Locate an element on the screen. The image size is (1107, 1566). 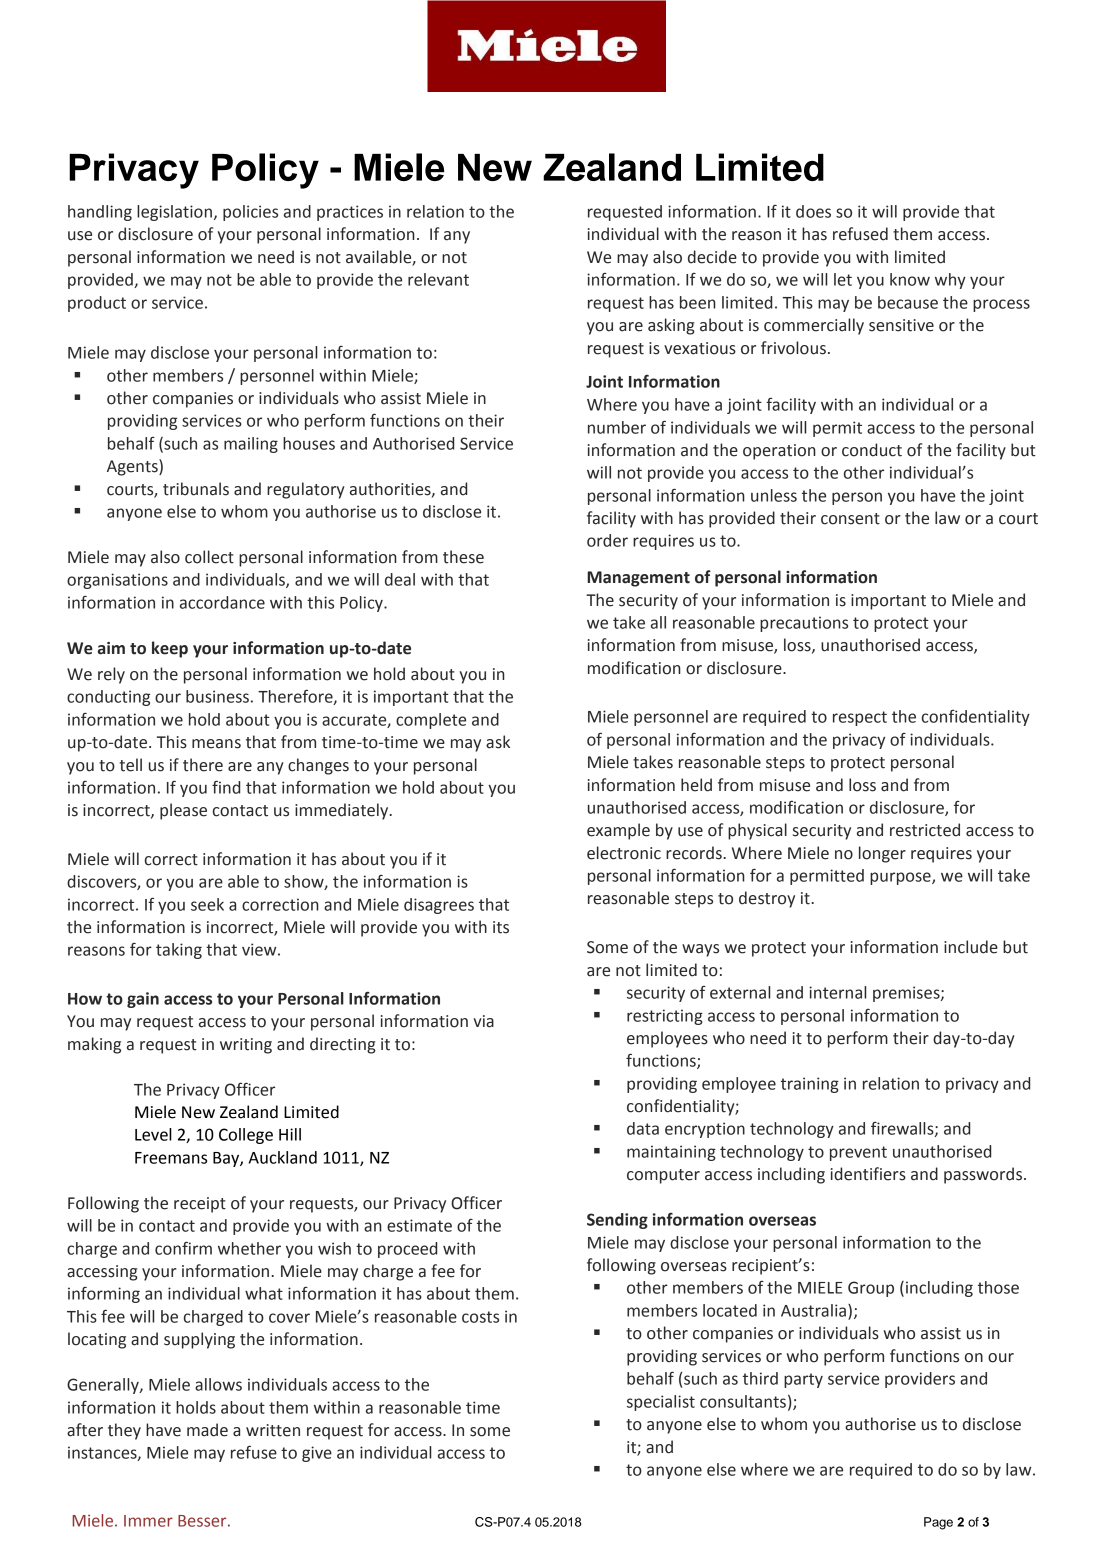
via is located at coordinates (484, 1021).
